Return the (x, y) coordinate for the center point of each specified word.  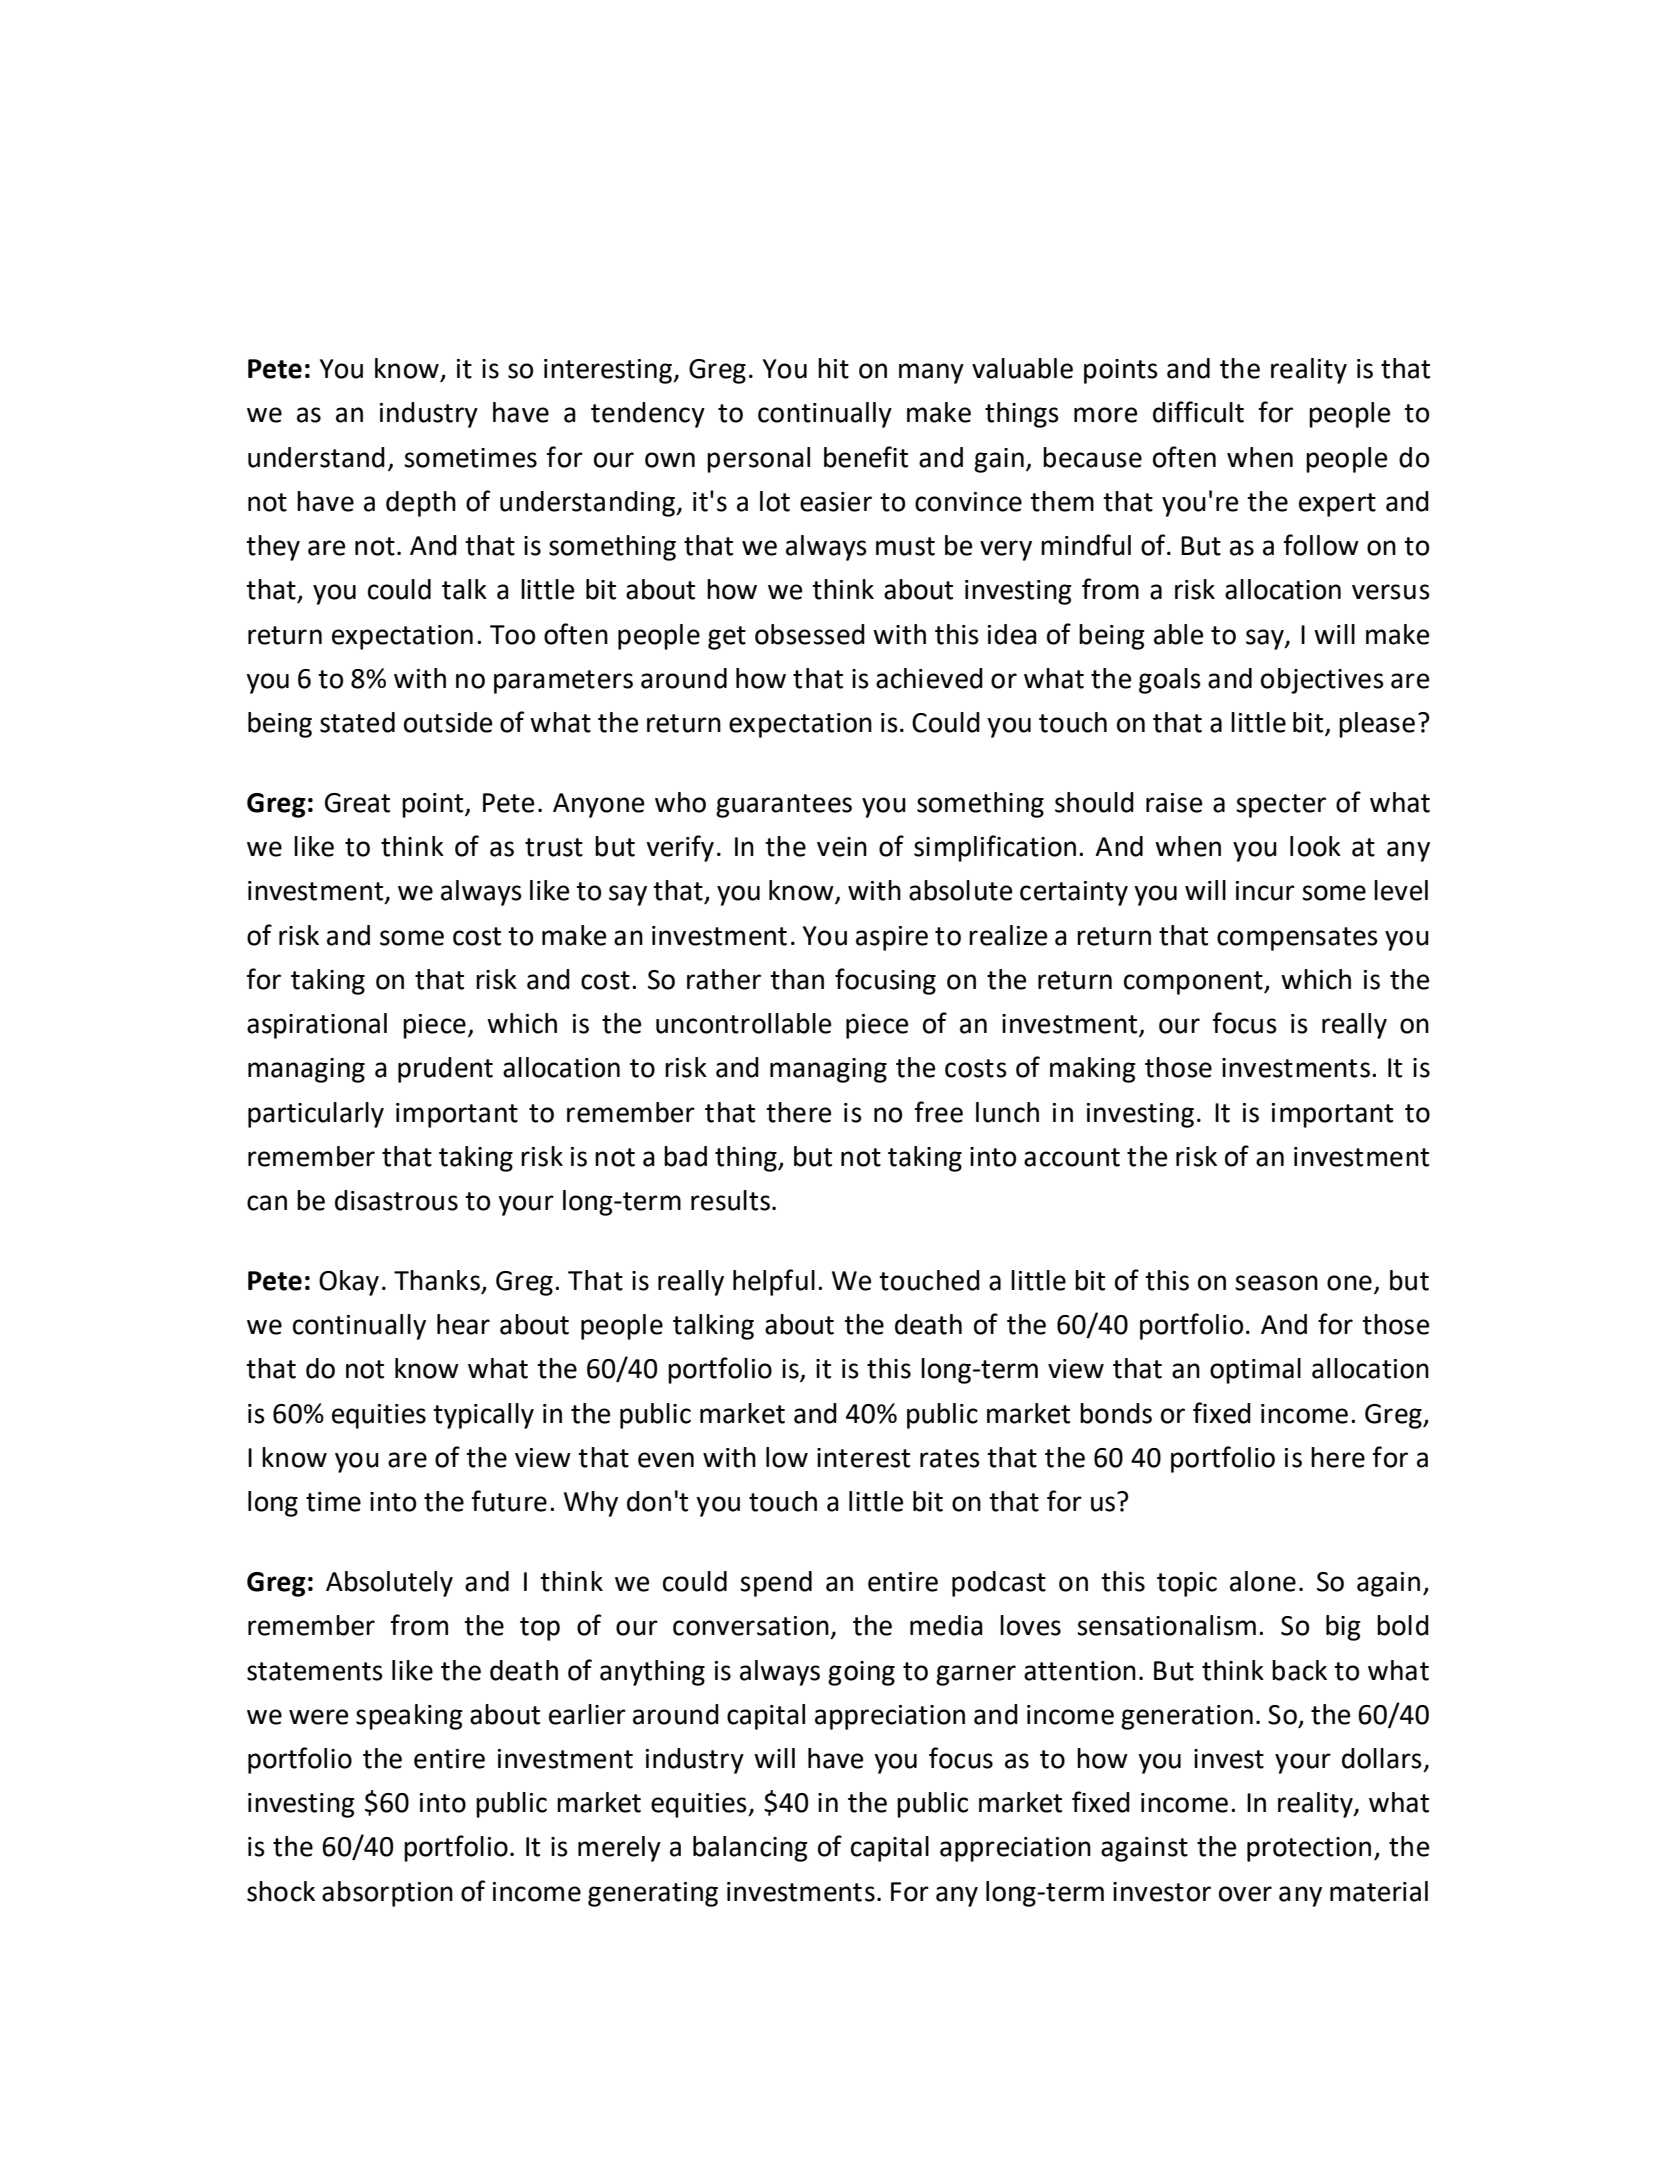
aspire (892, 938)
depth (421, 504)
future (509, 1501)
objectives (1322, 681)
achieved (929, 678)
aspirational (317, 1026)
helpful (774, 1282)
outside (448, 722)
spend (776, 1584)
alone (1263, 1581)
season (1276, 1283)
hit (833, 368)
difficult (1198, 412)
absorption (387, 1894)
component (1194, 983)
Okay (349, 1283)
